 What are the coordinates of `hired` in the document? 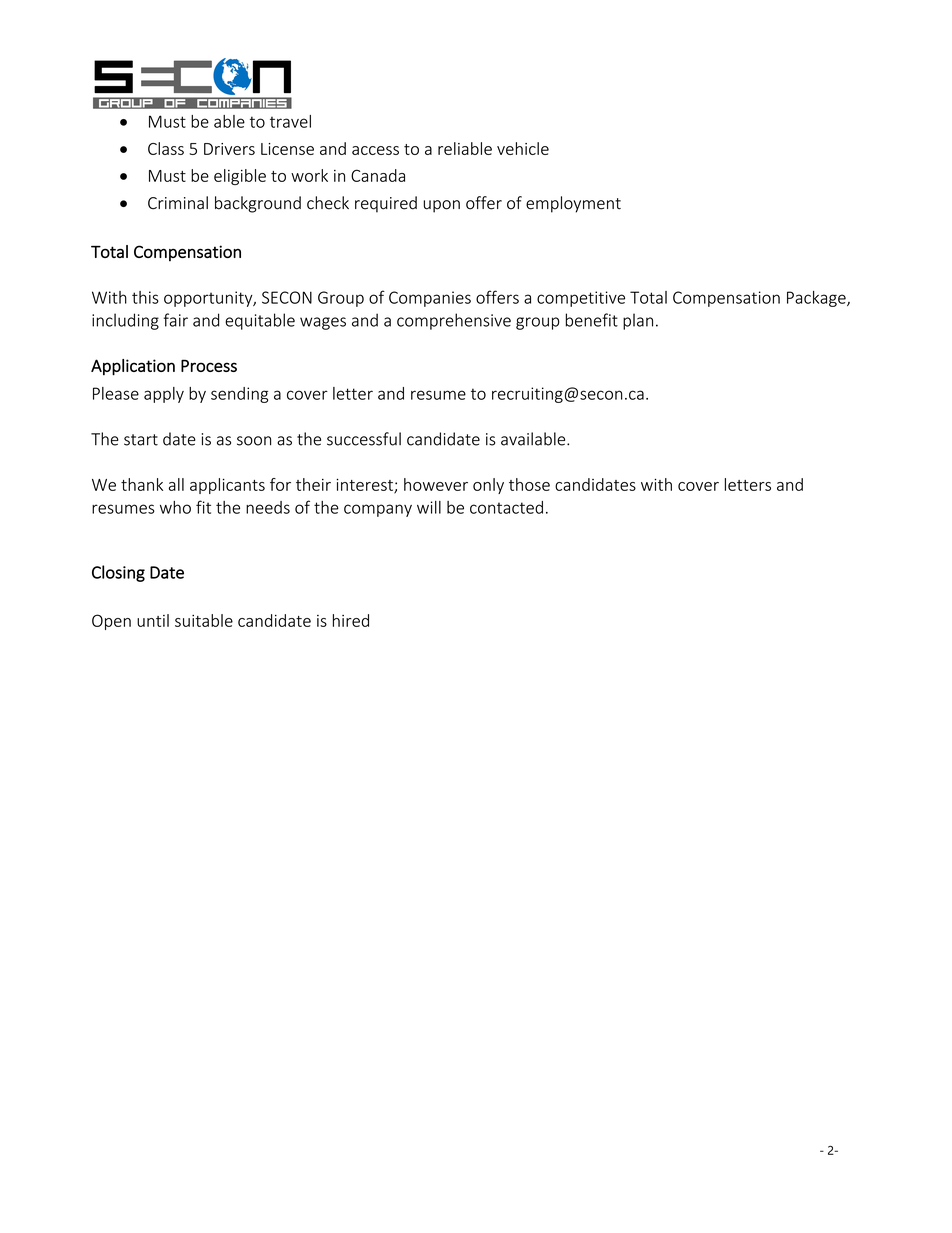 It's located at (351, 620).
